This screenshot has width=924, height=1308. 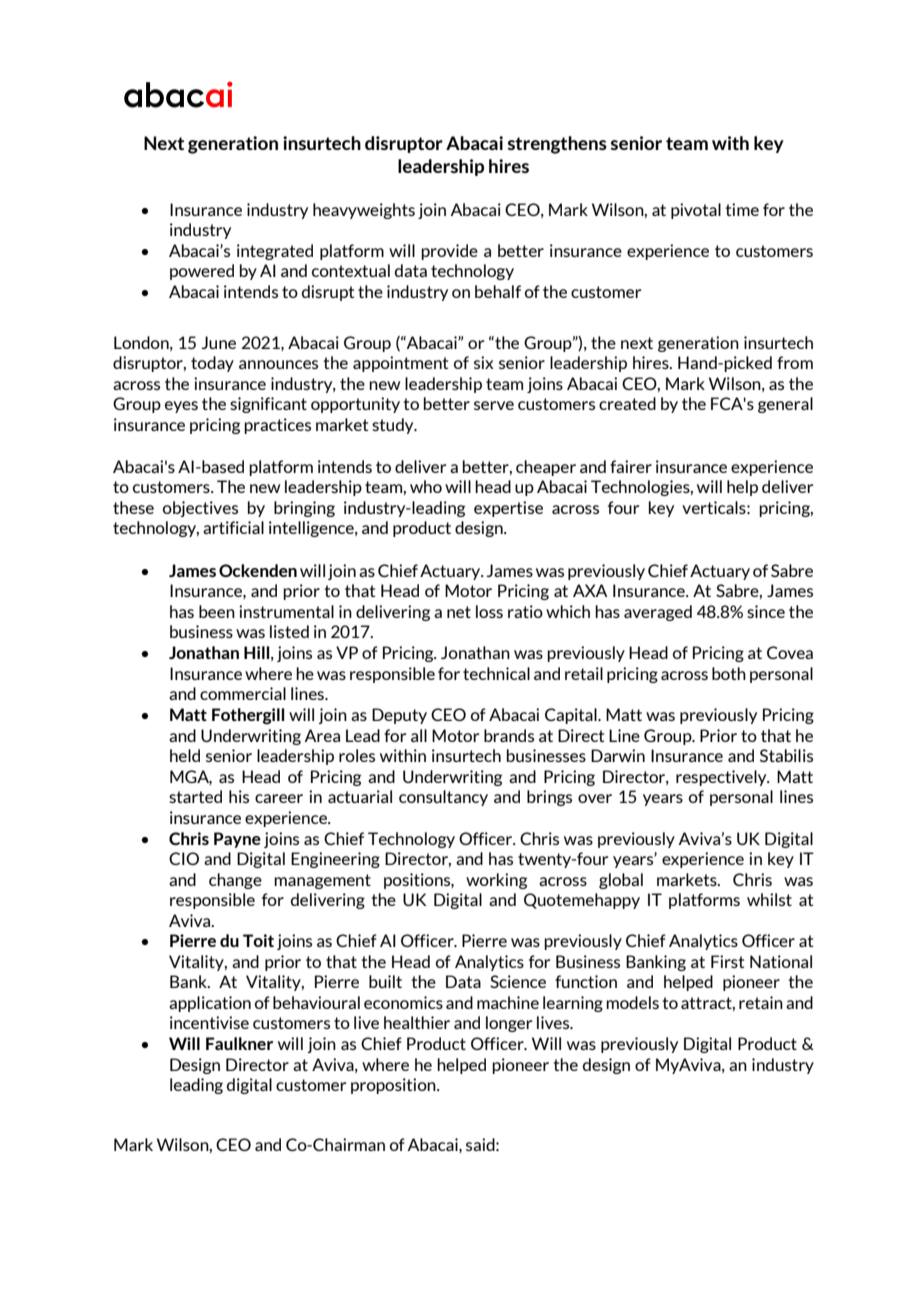 I want to click on pivotal, so click(x=696, y=211).
